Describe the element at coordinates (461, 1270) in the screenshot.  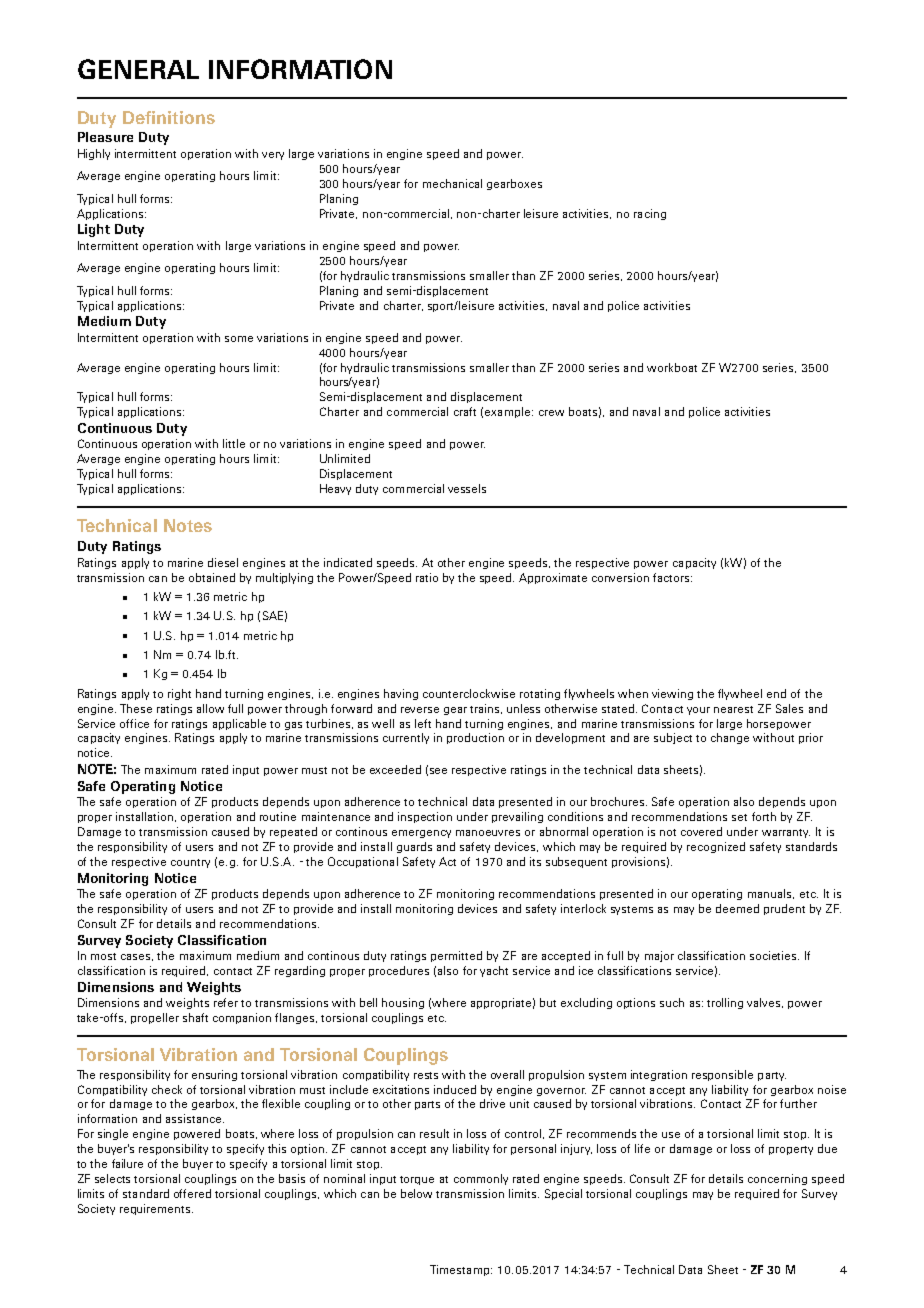
I see `Timestamp` at that location.
